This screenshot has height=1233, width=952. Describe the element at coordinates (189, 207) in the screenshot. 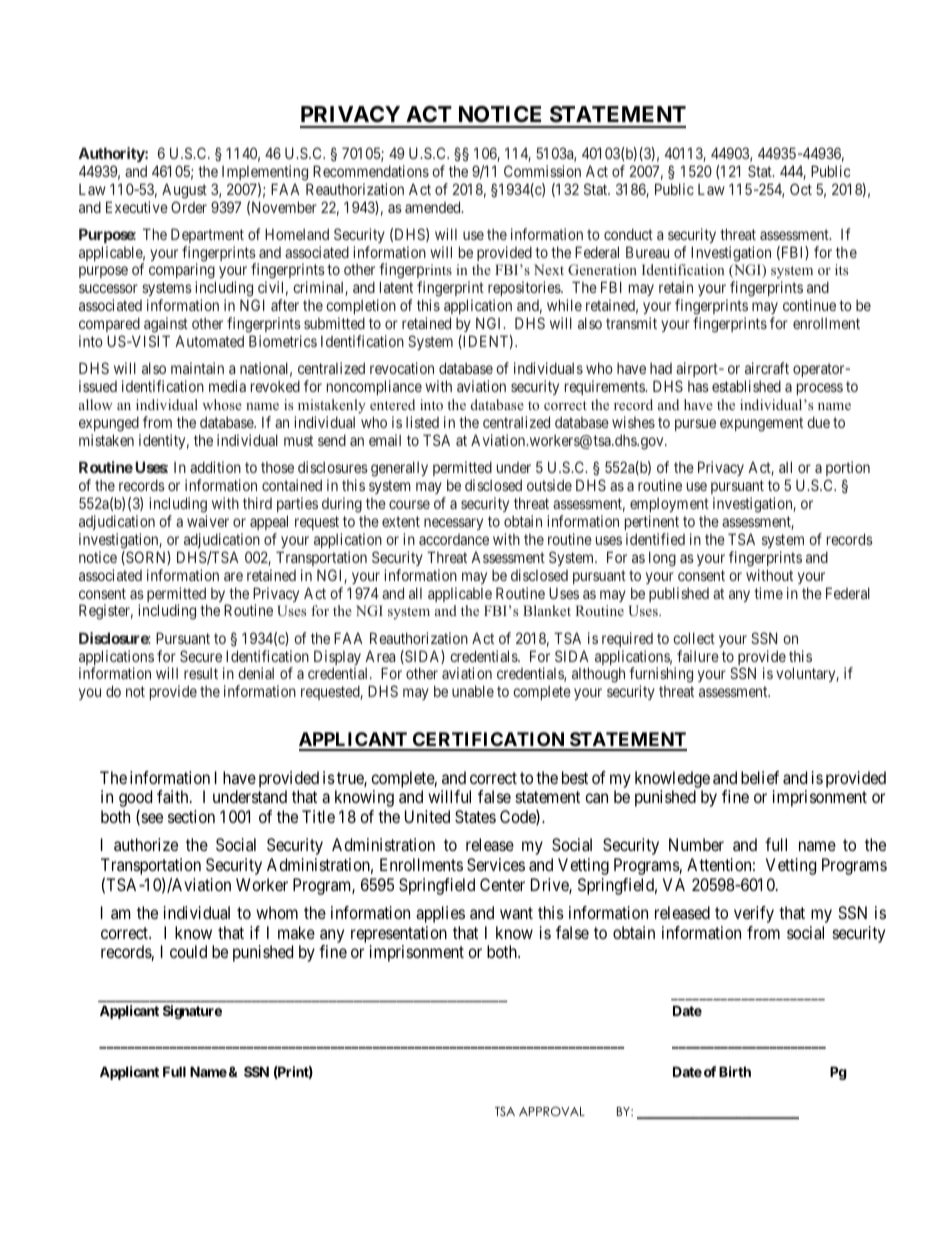

I see `Order` at that location.
